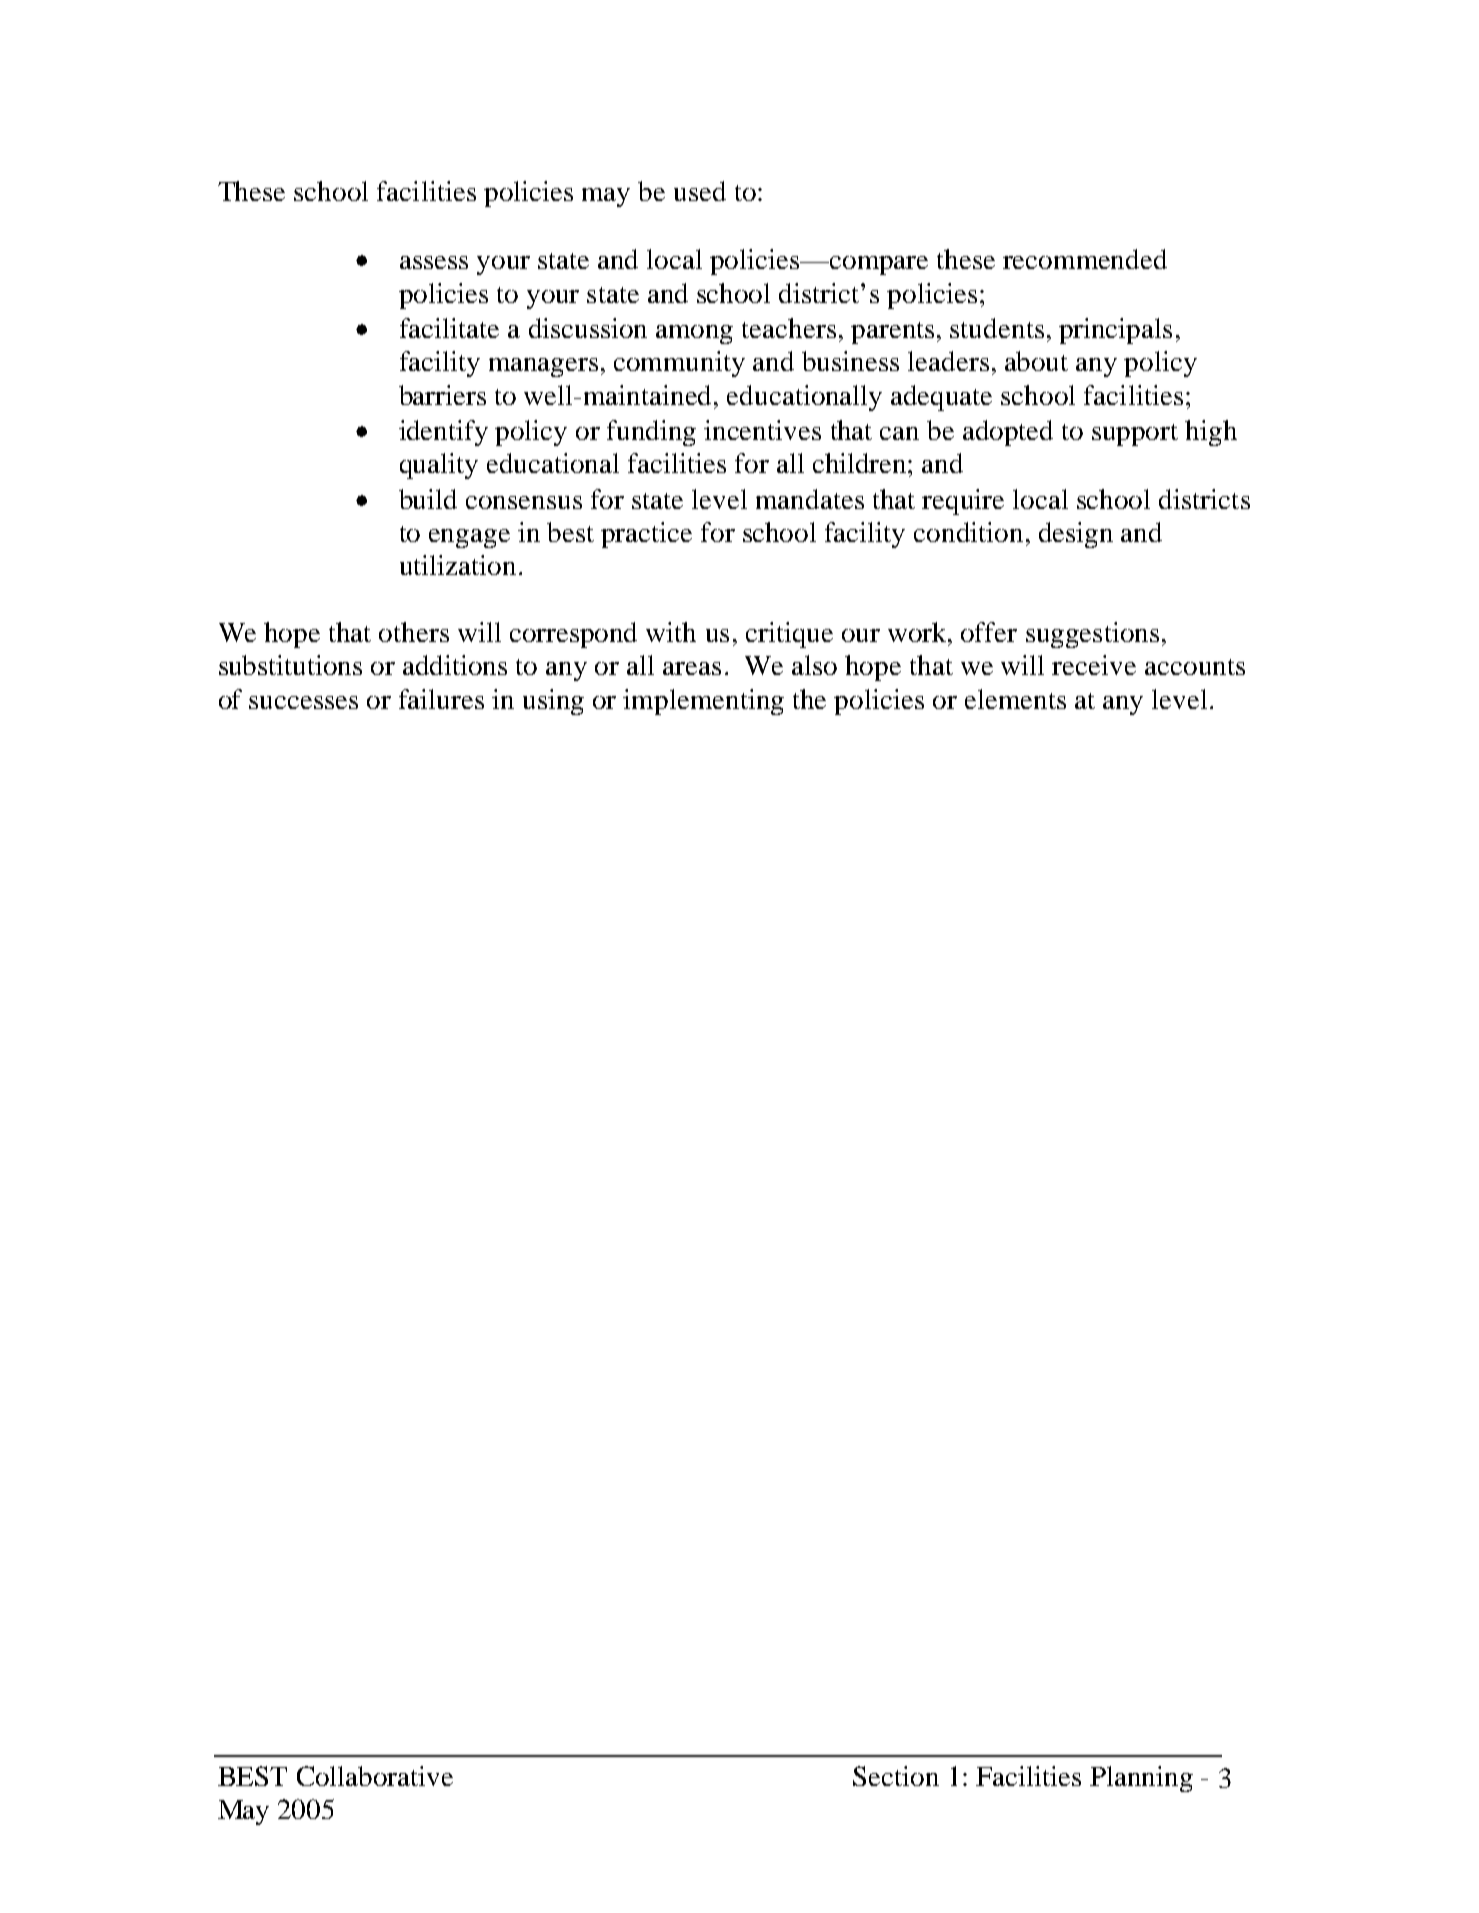 This screenshot has width=1479, height=1913. What do you see at coordinates (375, 1776) in the screenshot?
I see `Collaborative` at bounding box center [375, 1776].
